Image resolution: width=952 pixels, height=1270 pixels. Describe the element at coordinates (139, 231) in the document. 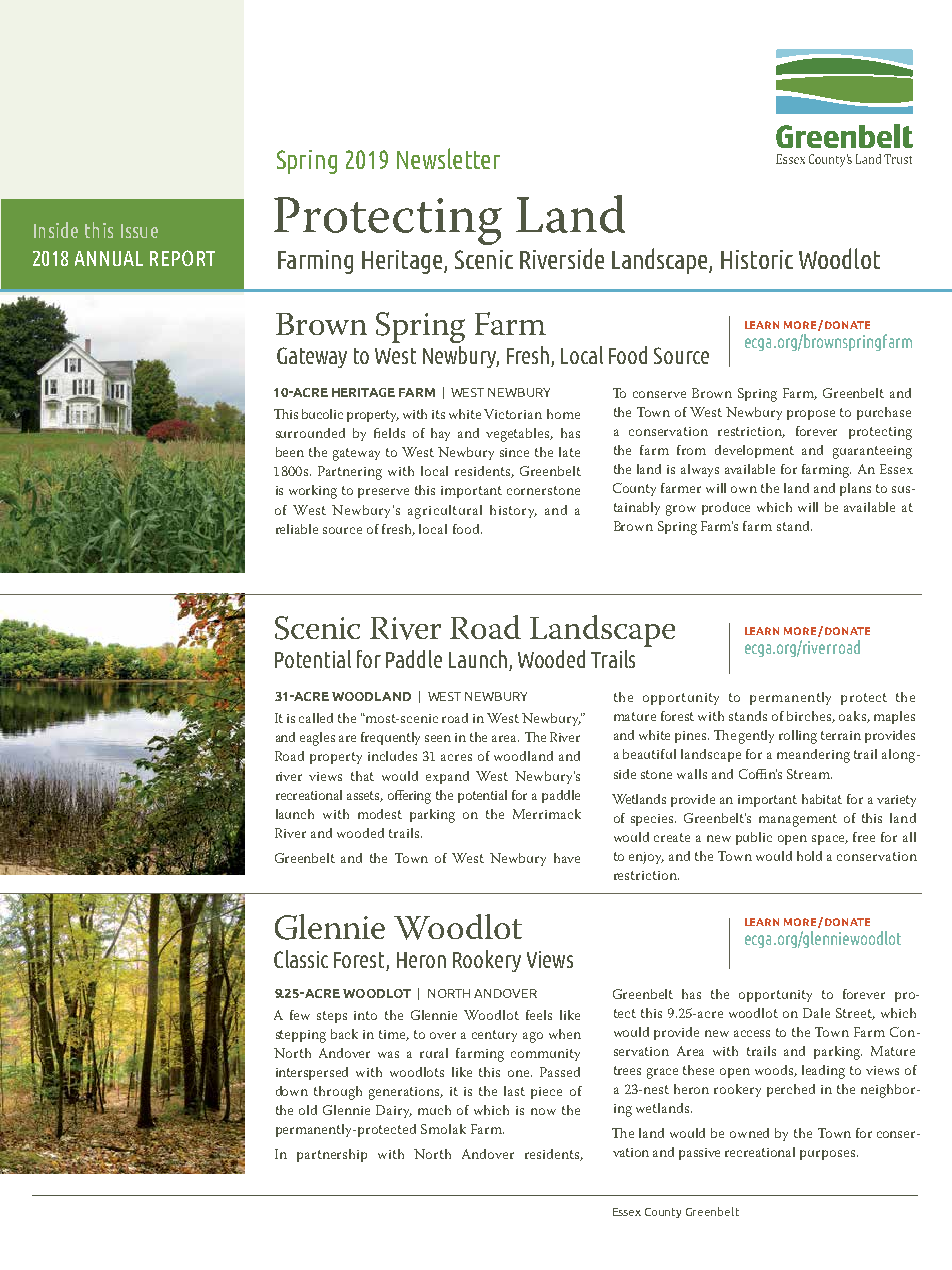

I see `Issue` at that location.
